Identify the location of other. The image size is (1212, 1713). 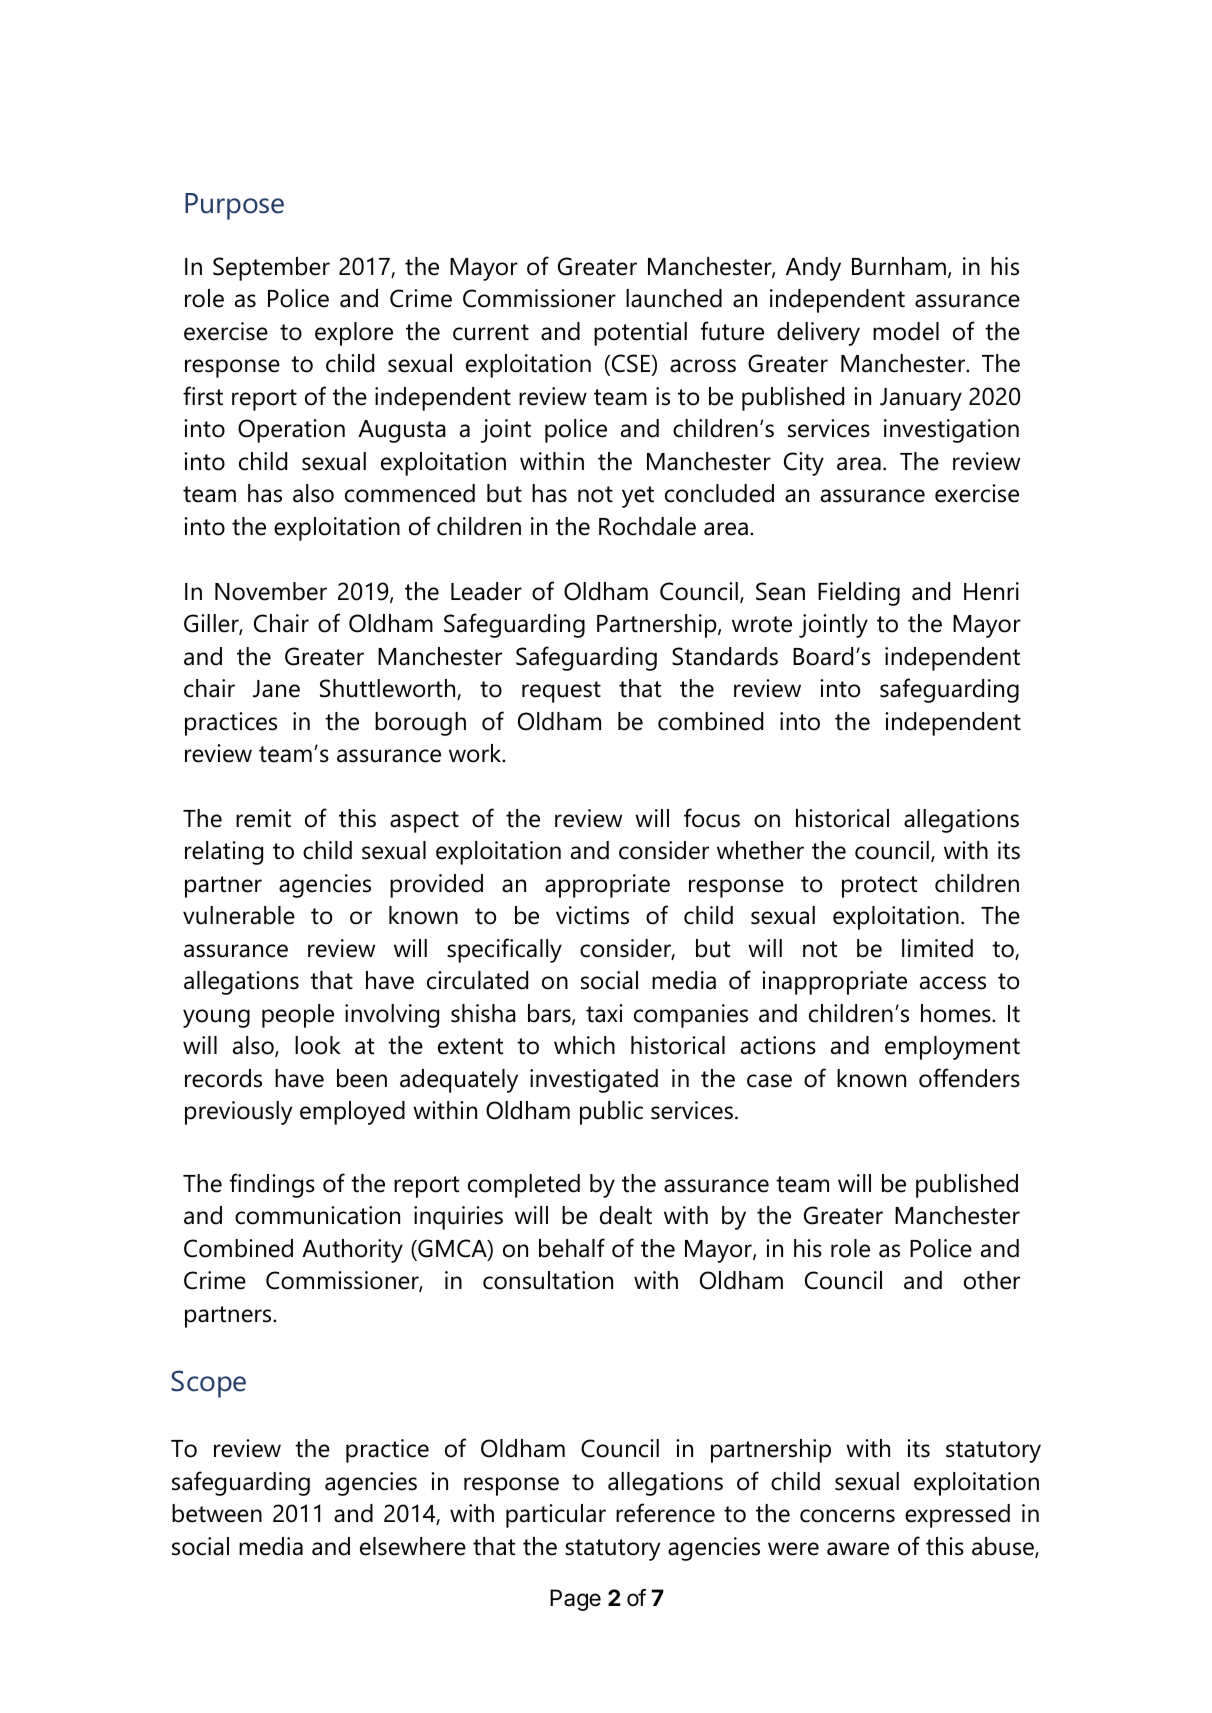
(992, 1280).
